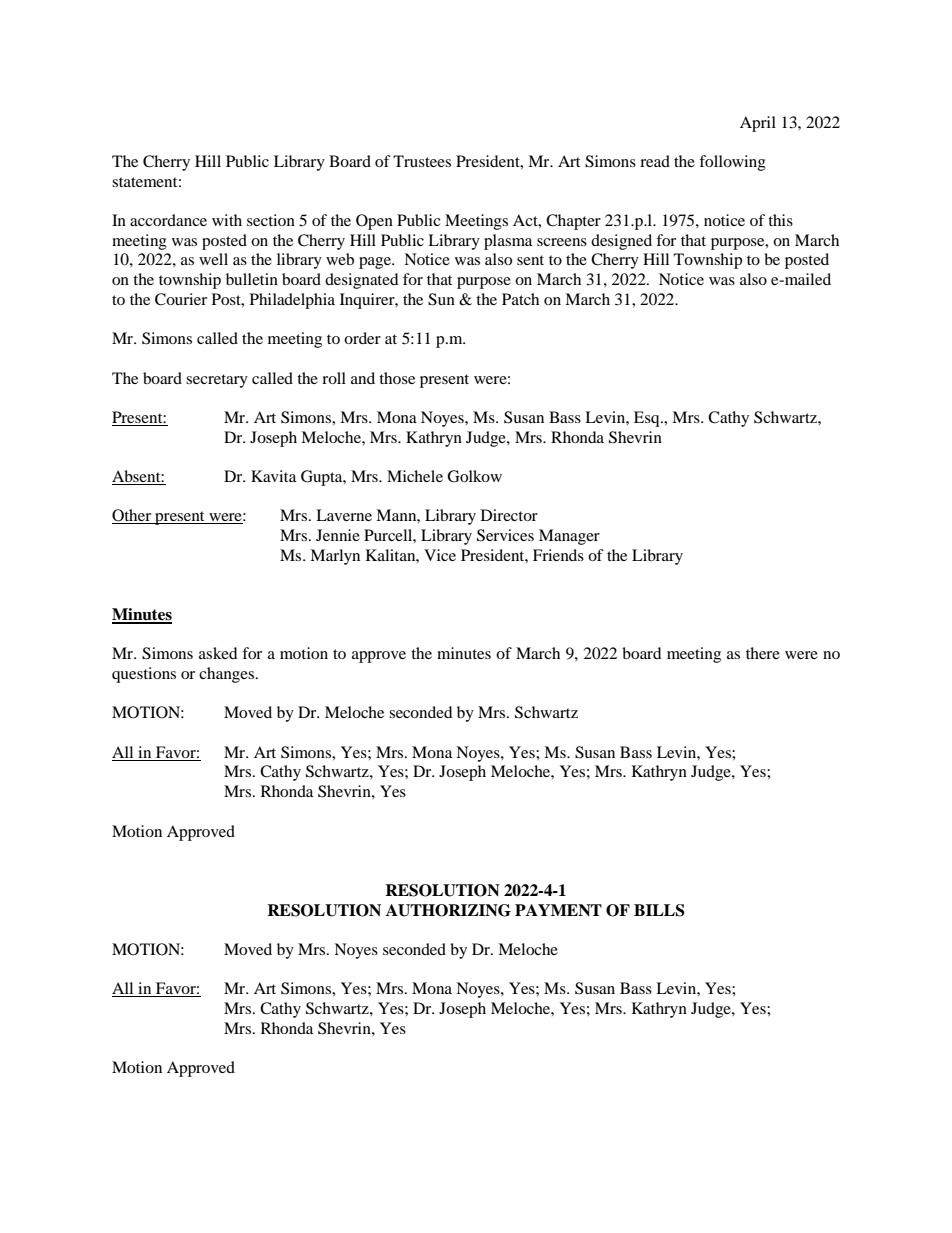  I want to click on Sun, so click(441, 299).
